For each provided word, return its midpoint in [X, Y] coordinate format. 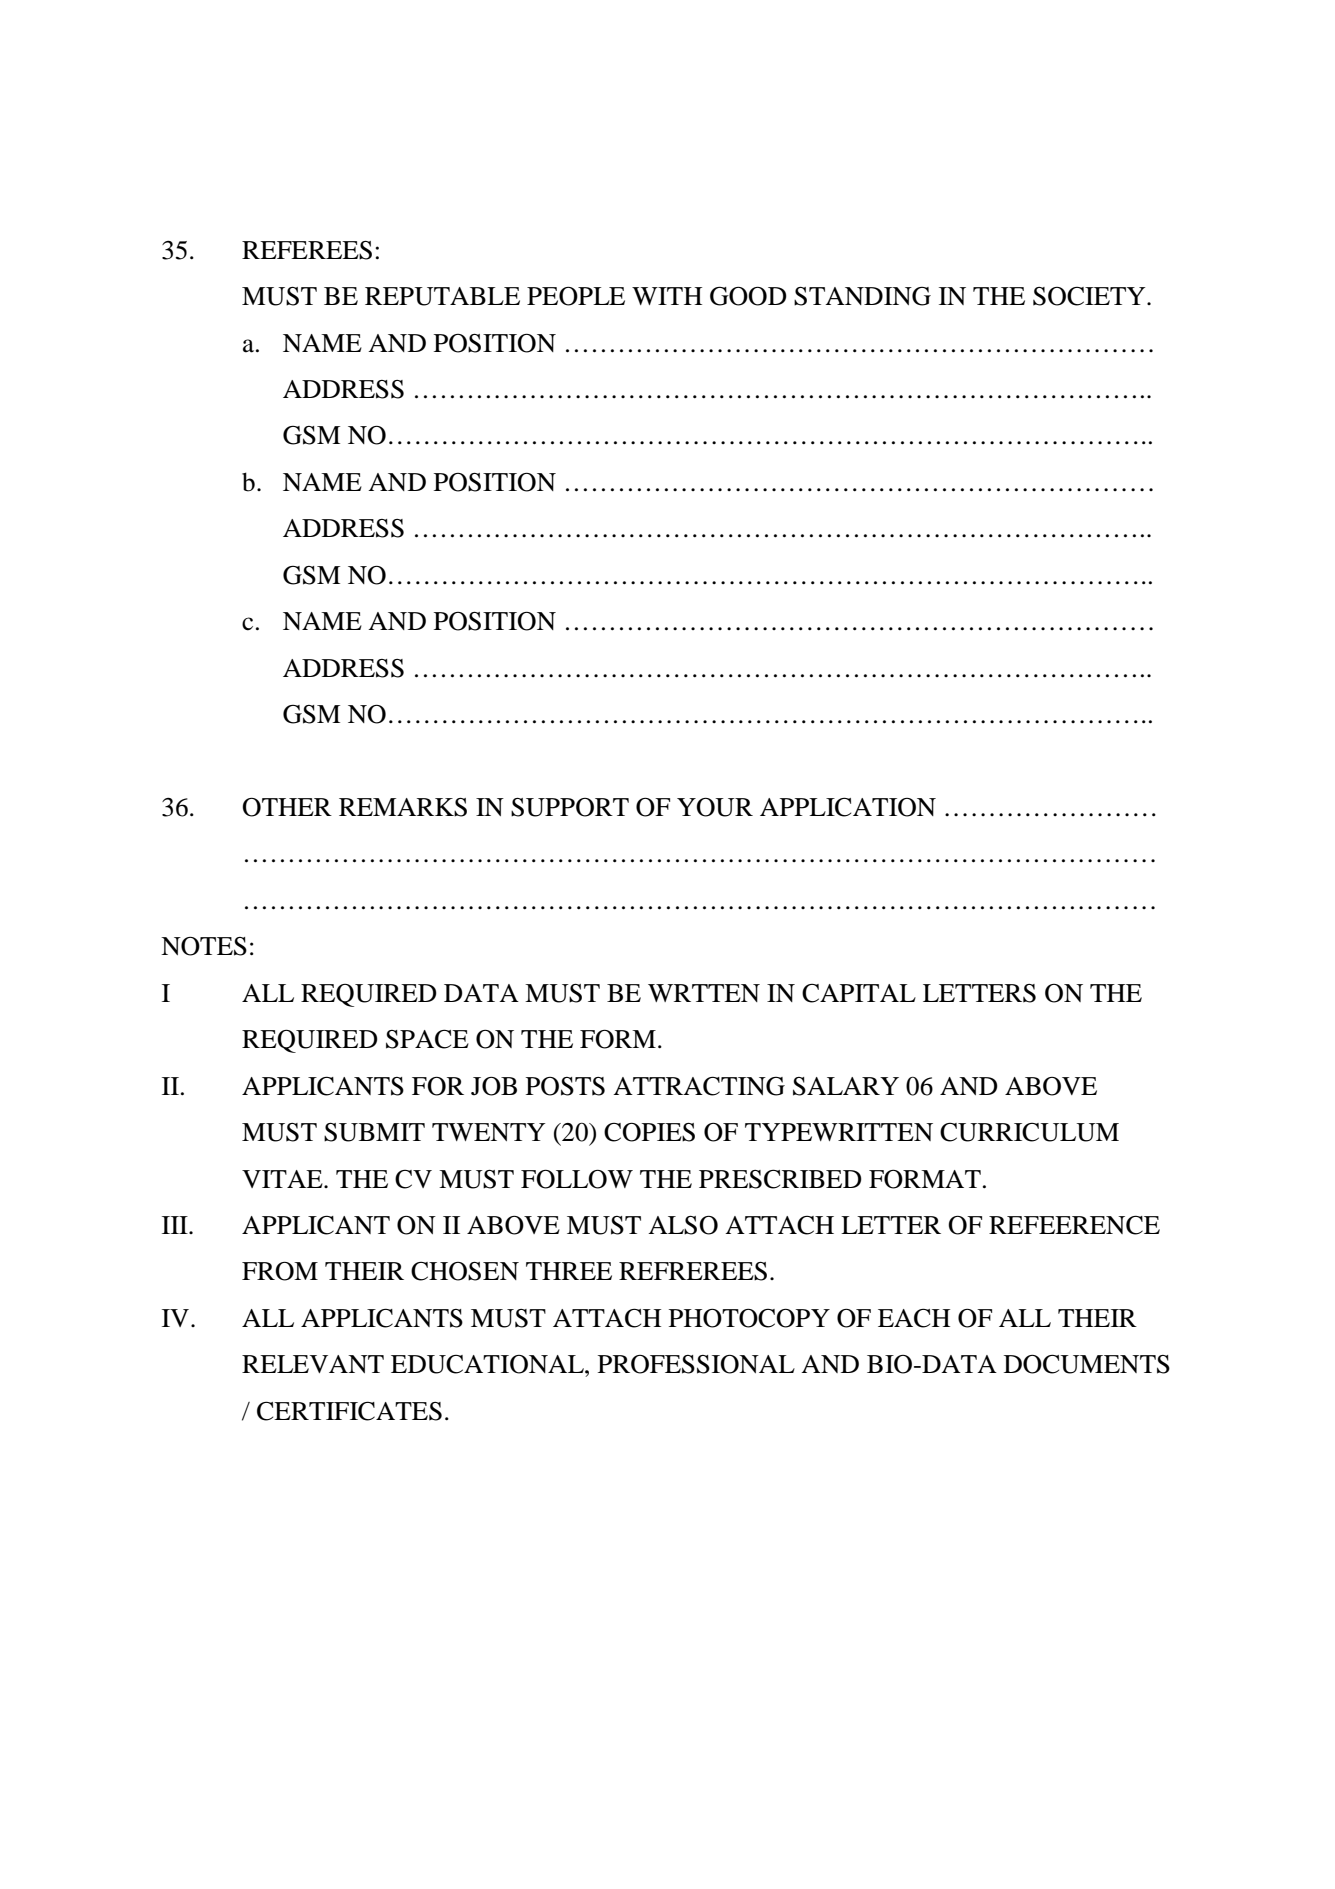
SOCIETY [1090, 296]
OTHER [287, 807]
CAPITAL [859, 993]
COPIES [649, 1132]
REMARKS [403, 807]
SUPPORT [570, 807]
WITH [667, 296]
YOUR [715, 807]
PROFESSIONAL [696, 1364]
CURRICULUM [1029, 1132]
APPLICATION [848, 807]
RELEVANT [313, 1364]
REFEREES [307, 250]
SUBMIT [374, 1132]
